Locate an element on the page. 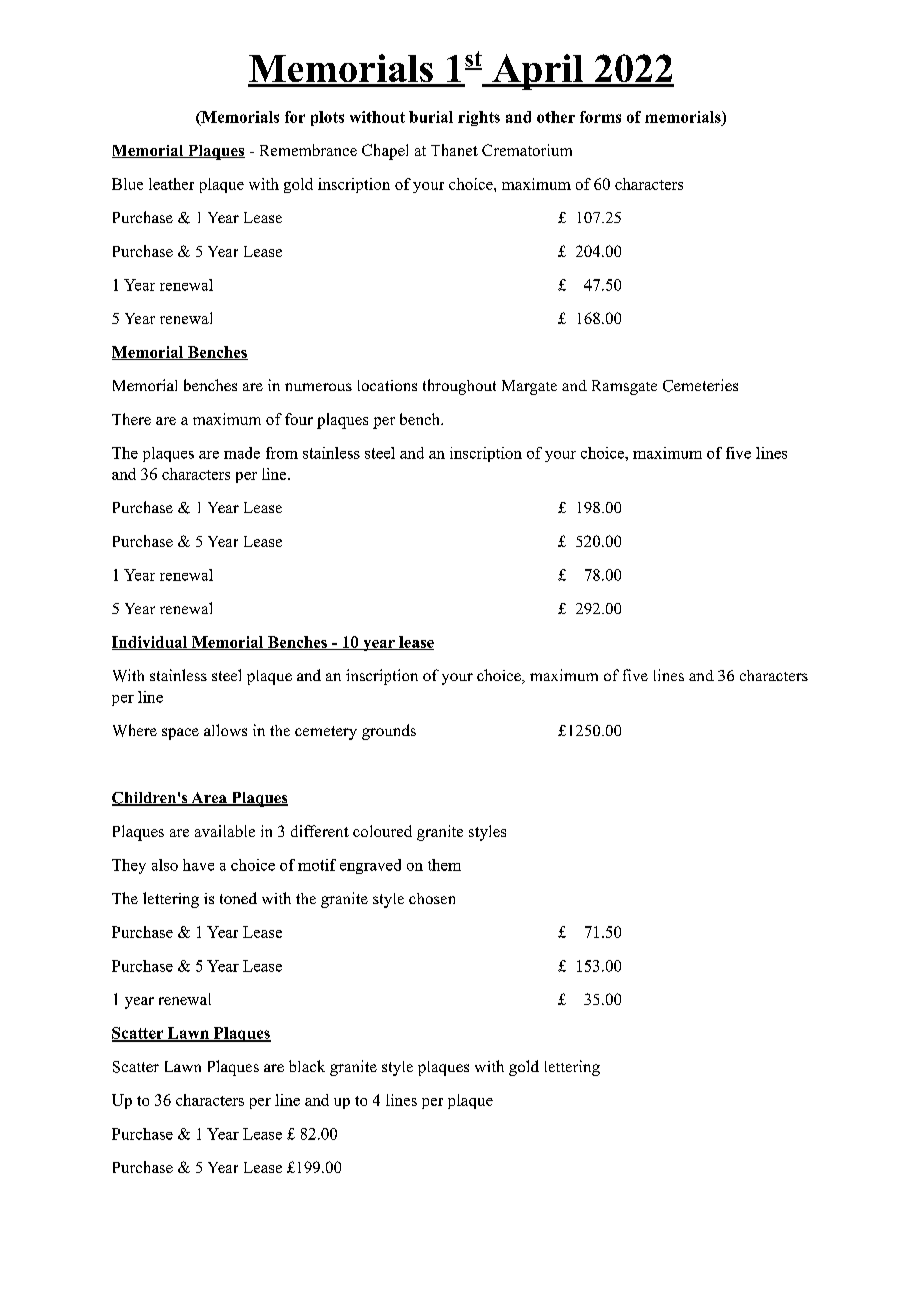  Area is located at coordinates (209, 799).
